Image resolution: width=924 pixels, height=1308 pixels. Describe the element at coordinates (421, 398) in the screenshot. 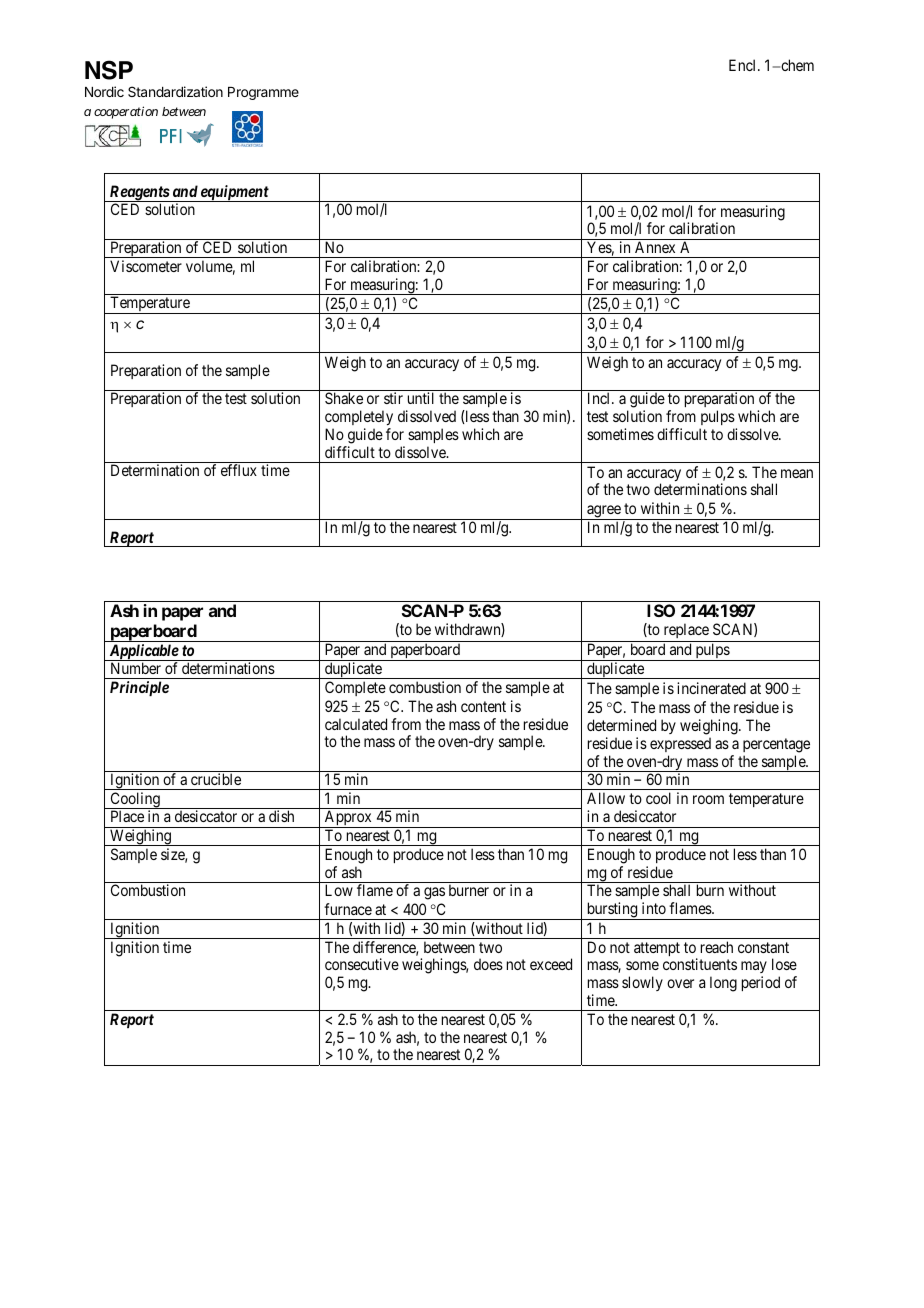

I see `until` at that location.
